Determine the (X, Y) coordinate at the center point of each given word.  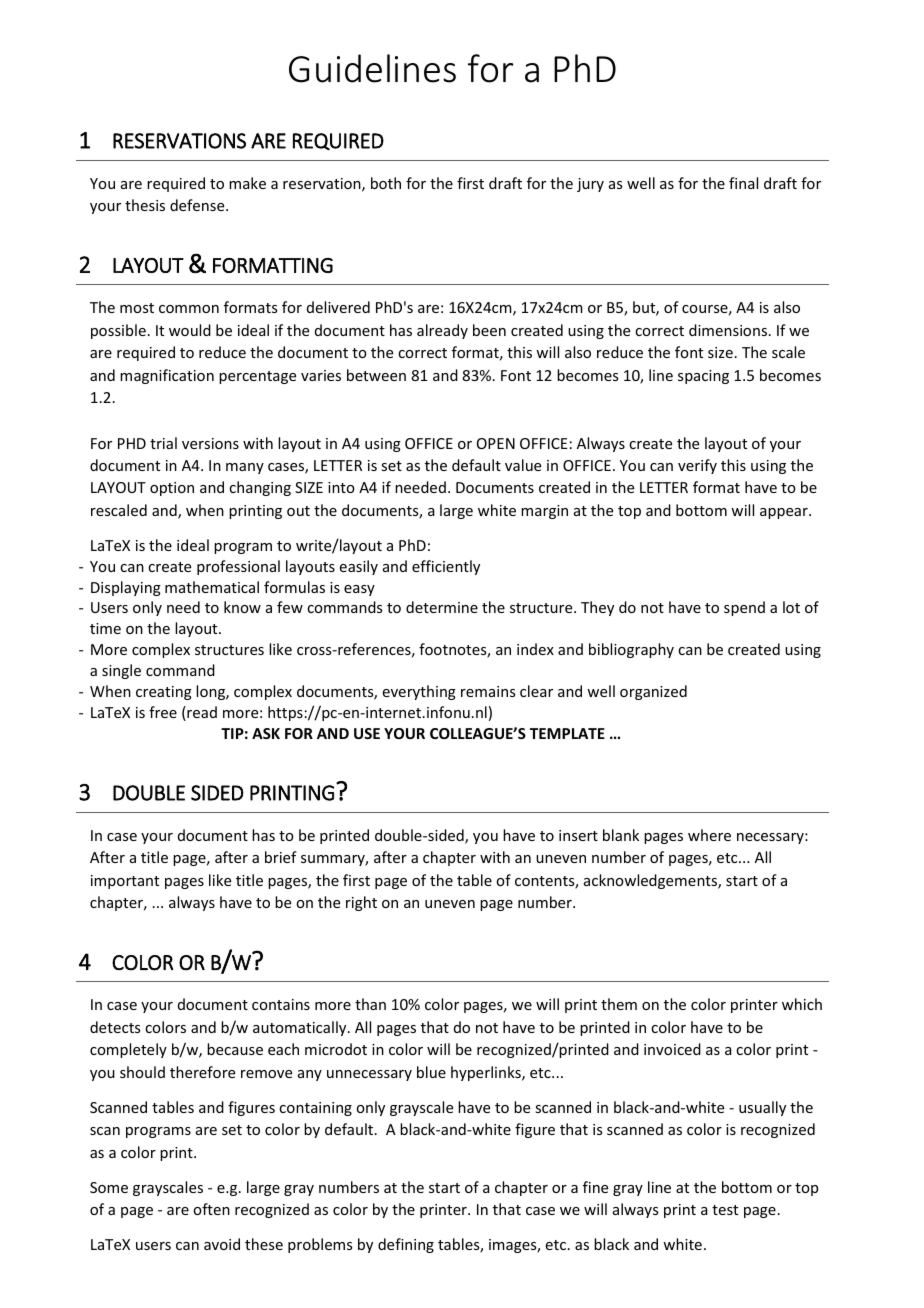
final (743, 183)
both (386, 183)
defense (198, 205)
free (163, 712)
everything (419, 692)
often (211, 1209)
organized (653, 692)
